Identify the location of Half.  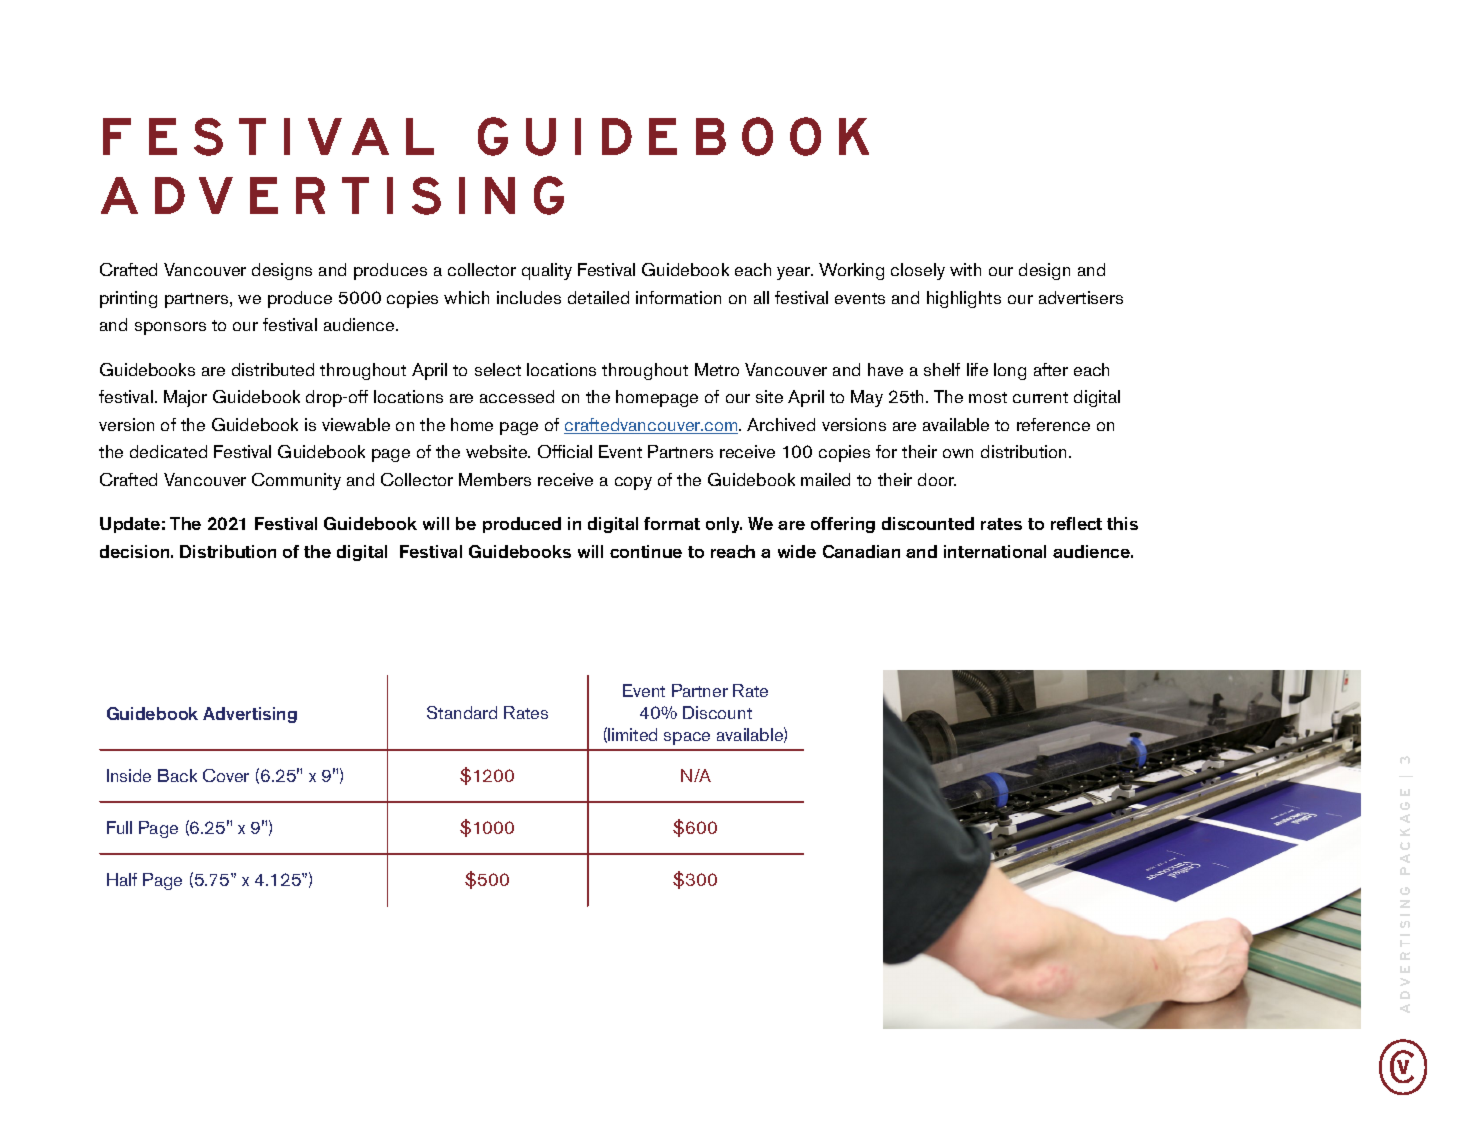
(122, 879).
